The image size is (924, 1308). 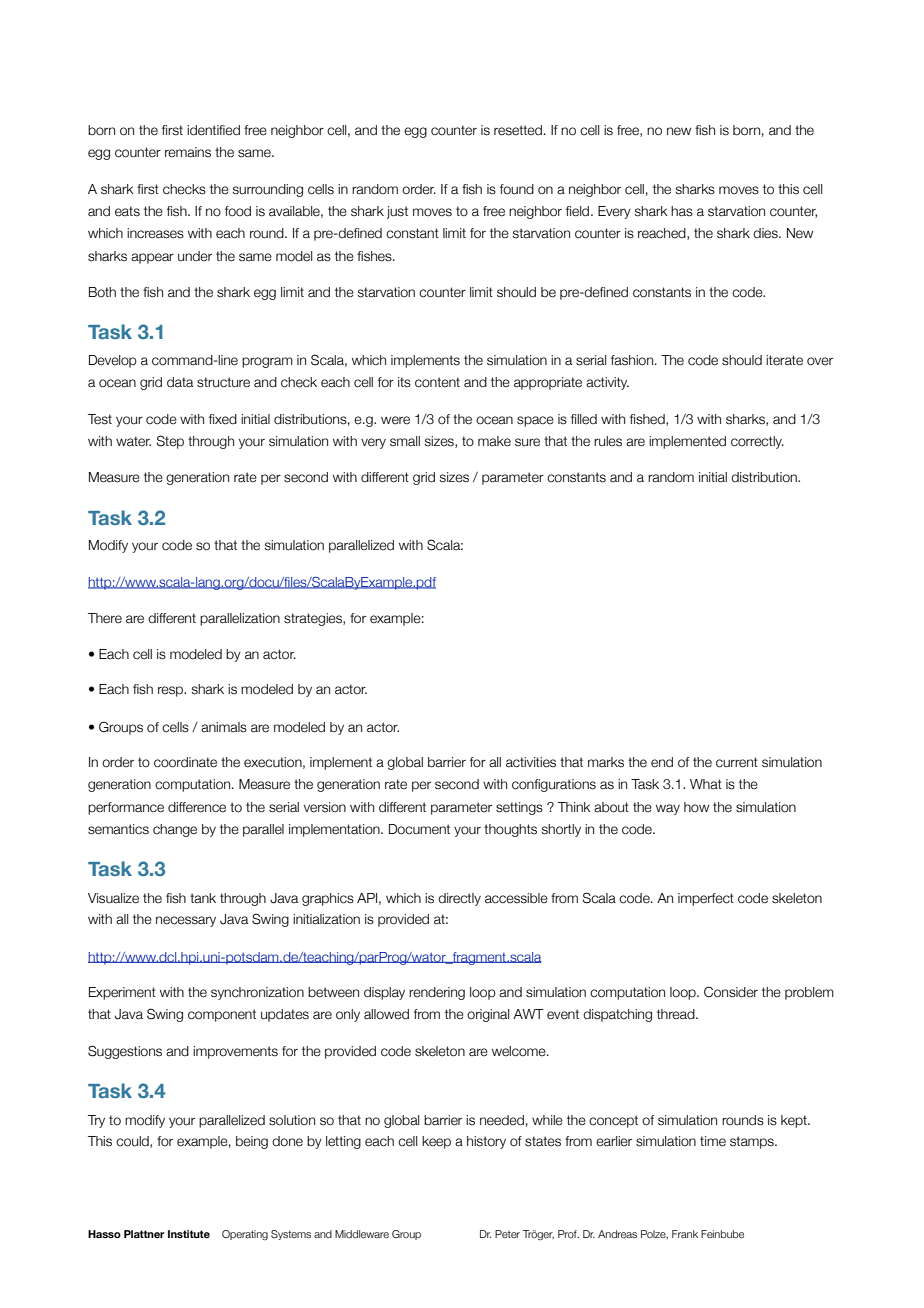 I want to click on dies, so click(x=766, y=233).
